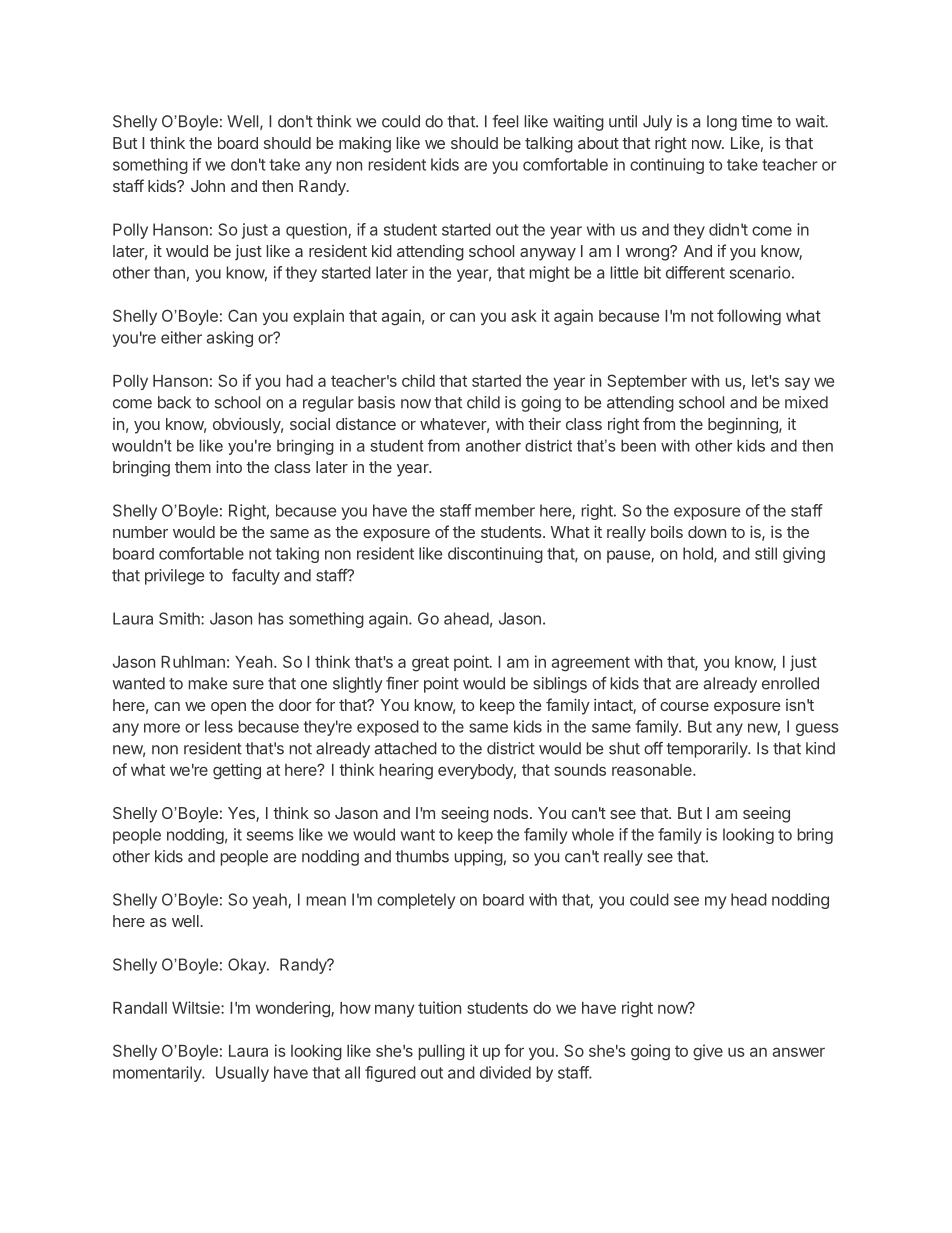 This screenshot has height=1233, width=952. What do you see at coordinates (208, 186) in the screenshot?
I see `John` at bounding box center [208, 186].
